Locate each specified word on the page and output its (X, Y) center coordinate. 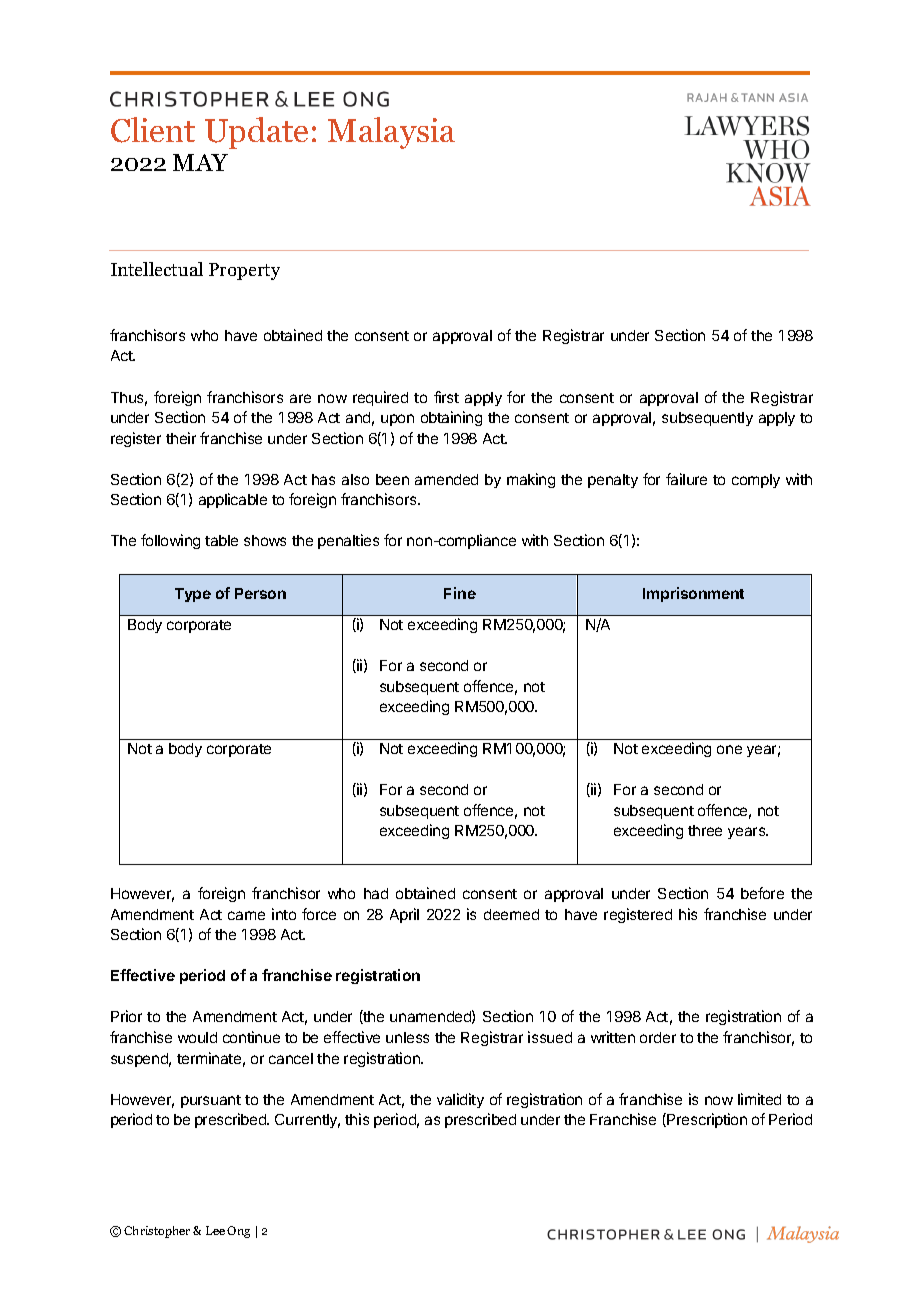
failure (686, 479)
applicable (233, 500)
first (446, 397)
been (392, 479)
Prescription (706, 1120)
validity (460, 1100)
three (705, 830)
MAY (200, 162)
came (246, 915)
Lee (215, 1230)
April (404, 915)
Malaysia (391, 133)
